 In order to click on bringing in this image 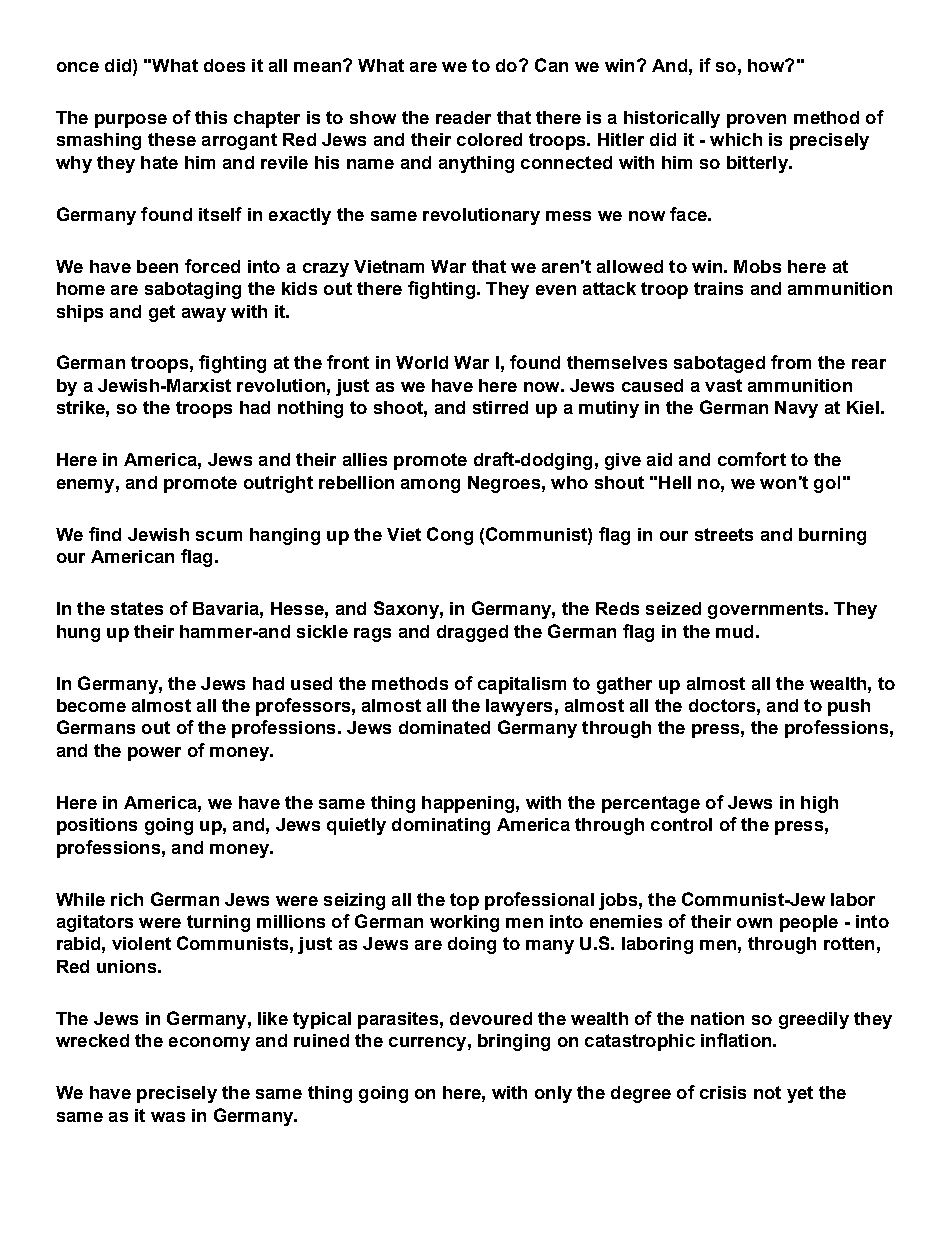, I will do `click(514, 1042)`.
